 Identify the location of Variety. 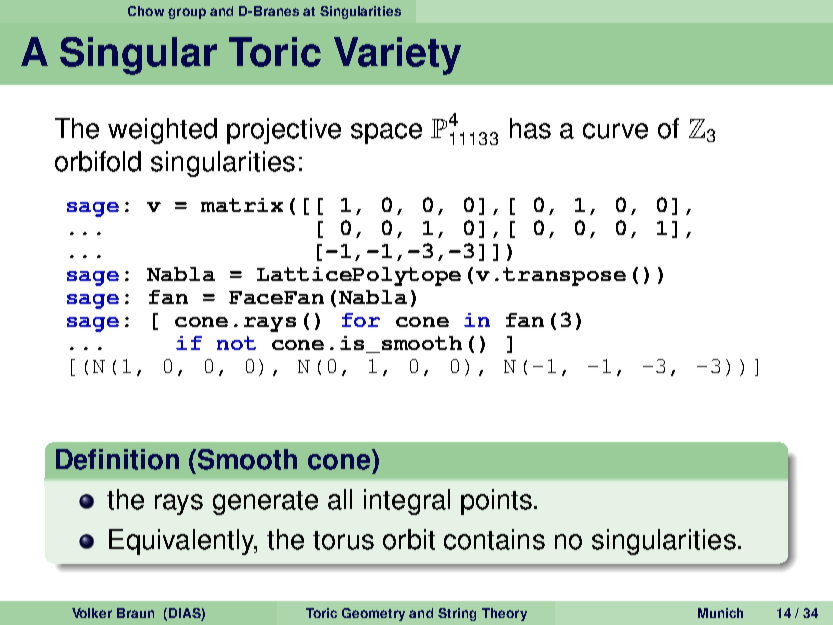
(397, 56).
